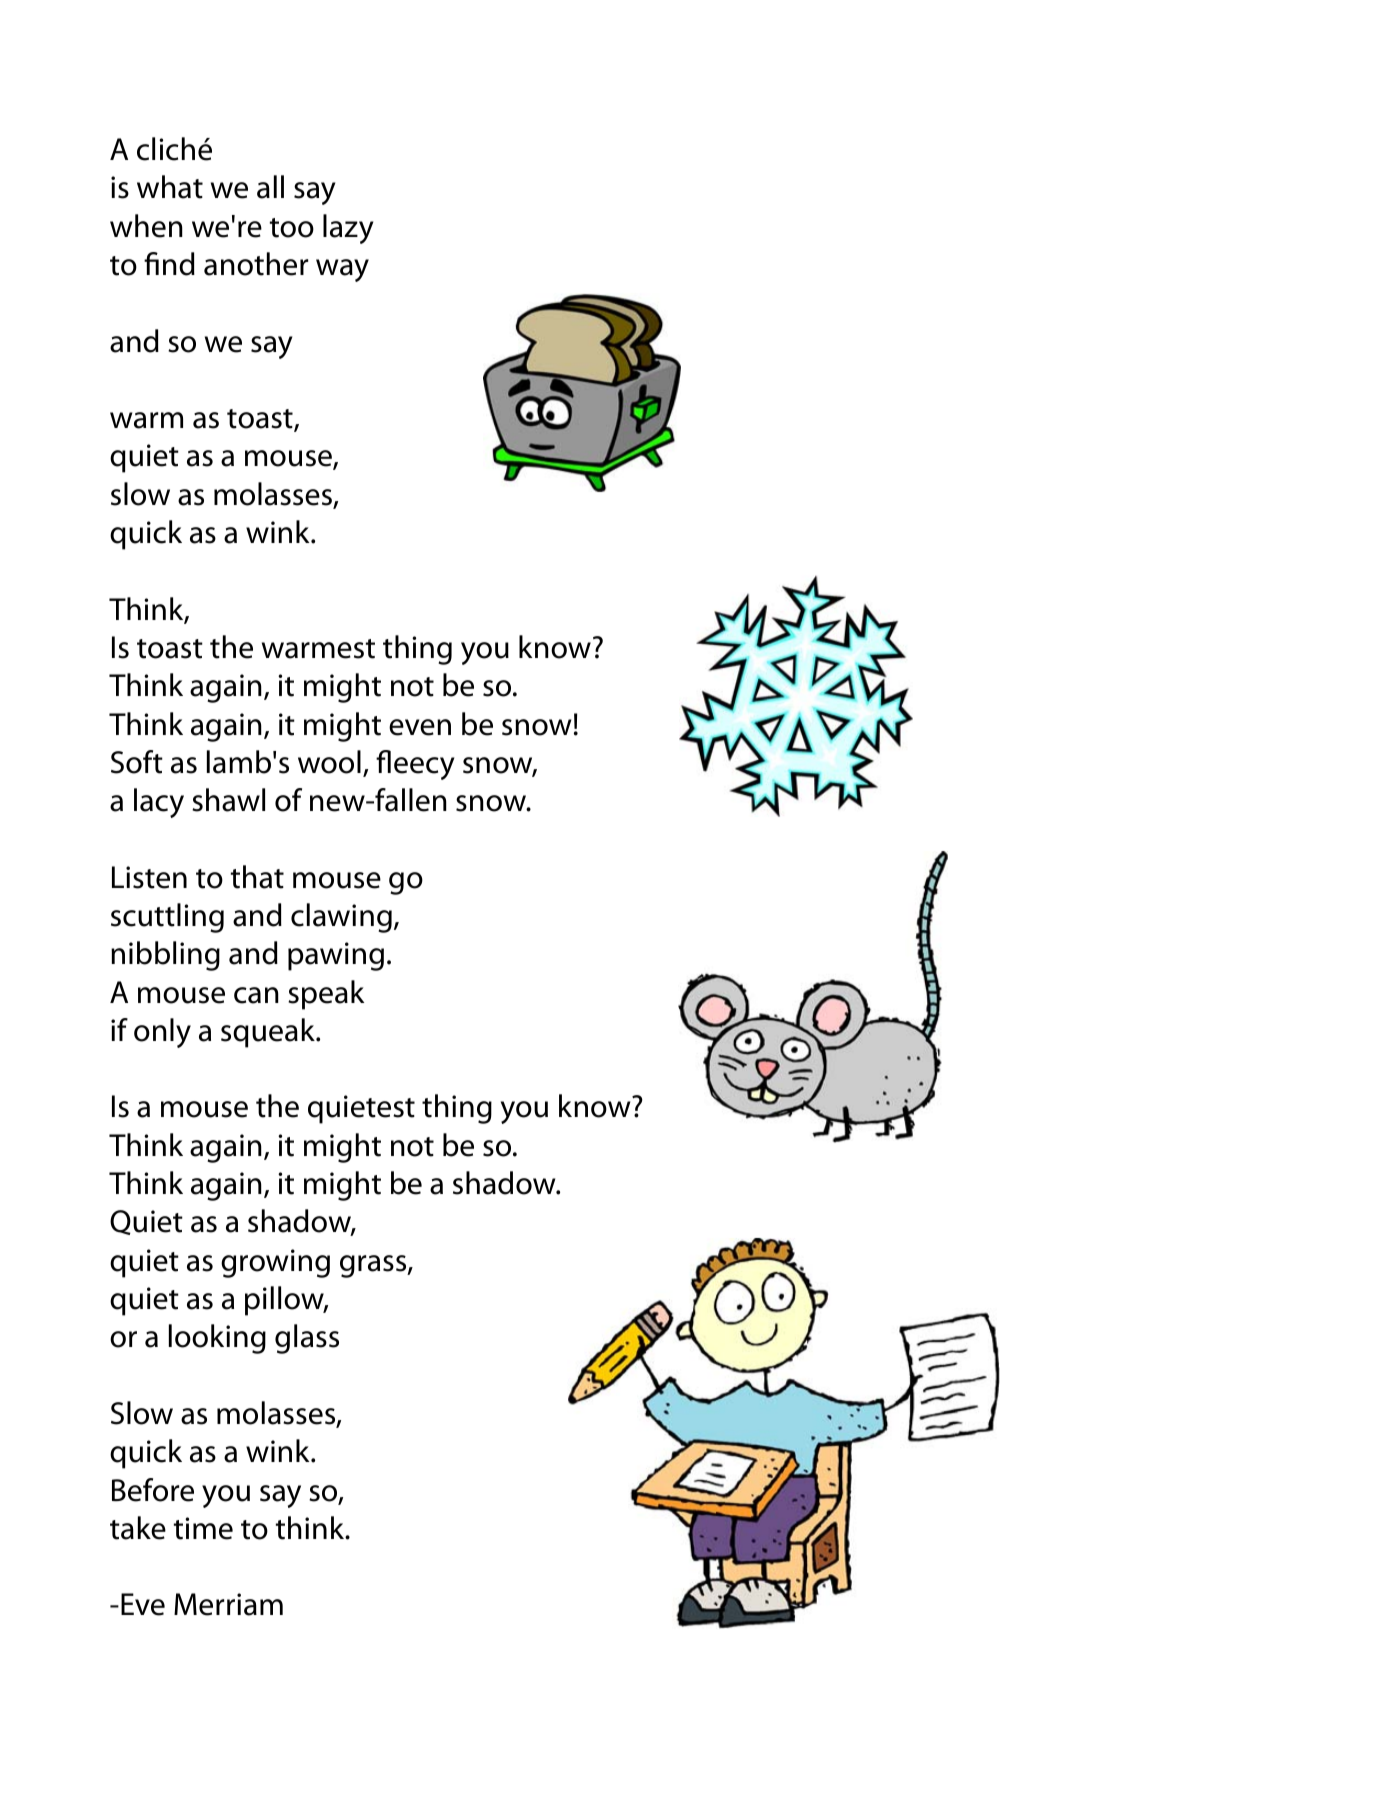 This screenshot has width=1395, height=1805. What do you see at coordinates (257, 877) in the screenshot?
I see `that` at bounding box center [257, 877].
